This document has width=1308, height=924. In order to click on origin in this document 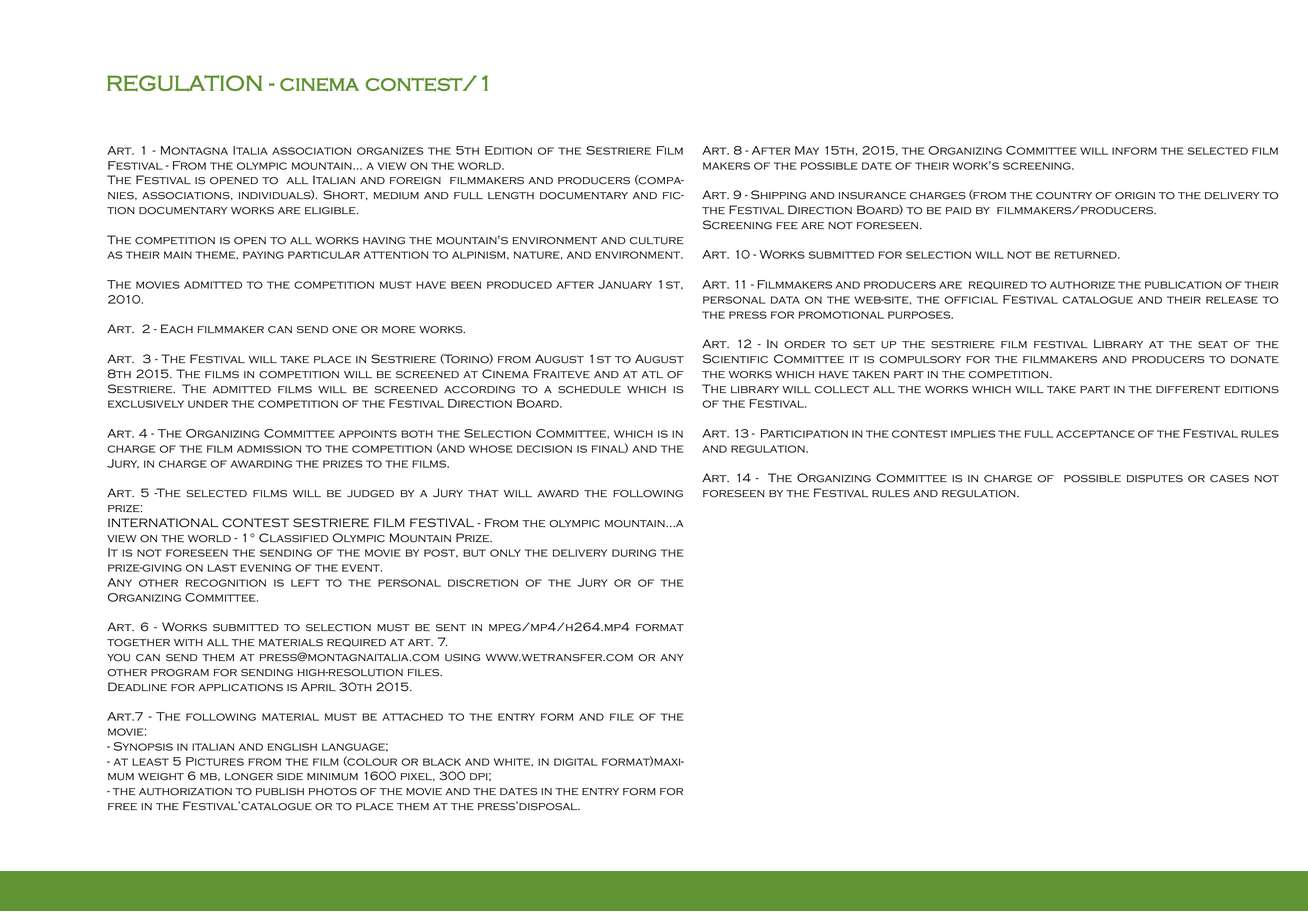, I will do `click(1135, 196)`.
